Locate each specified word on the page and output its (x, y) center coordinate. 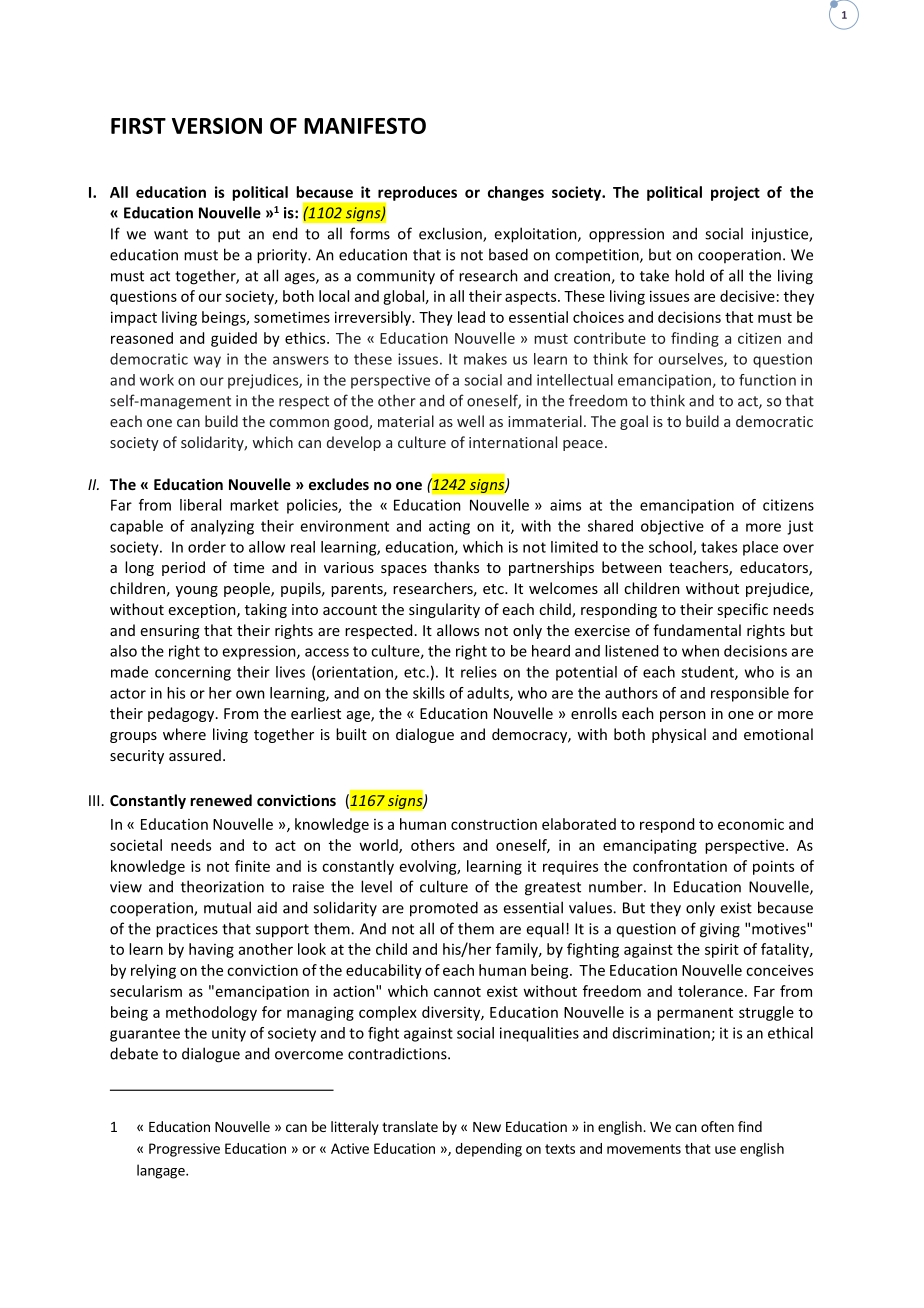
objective (672, 527)
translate (410, 1126)
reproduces (416, 194)
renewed (221, 800)
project (735, 193)
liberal (200, 505)
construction (494, 824)
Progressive (184, 1150)
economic (751, 824)
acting (449, 527)
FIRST (138, 125)
